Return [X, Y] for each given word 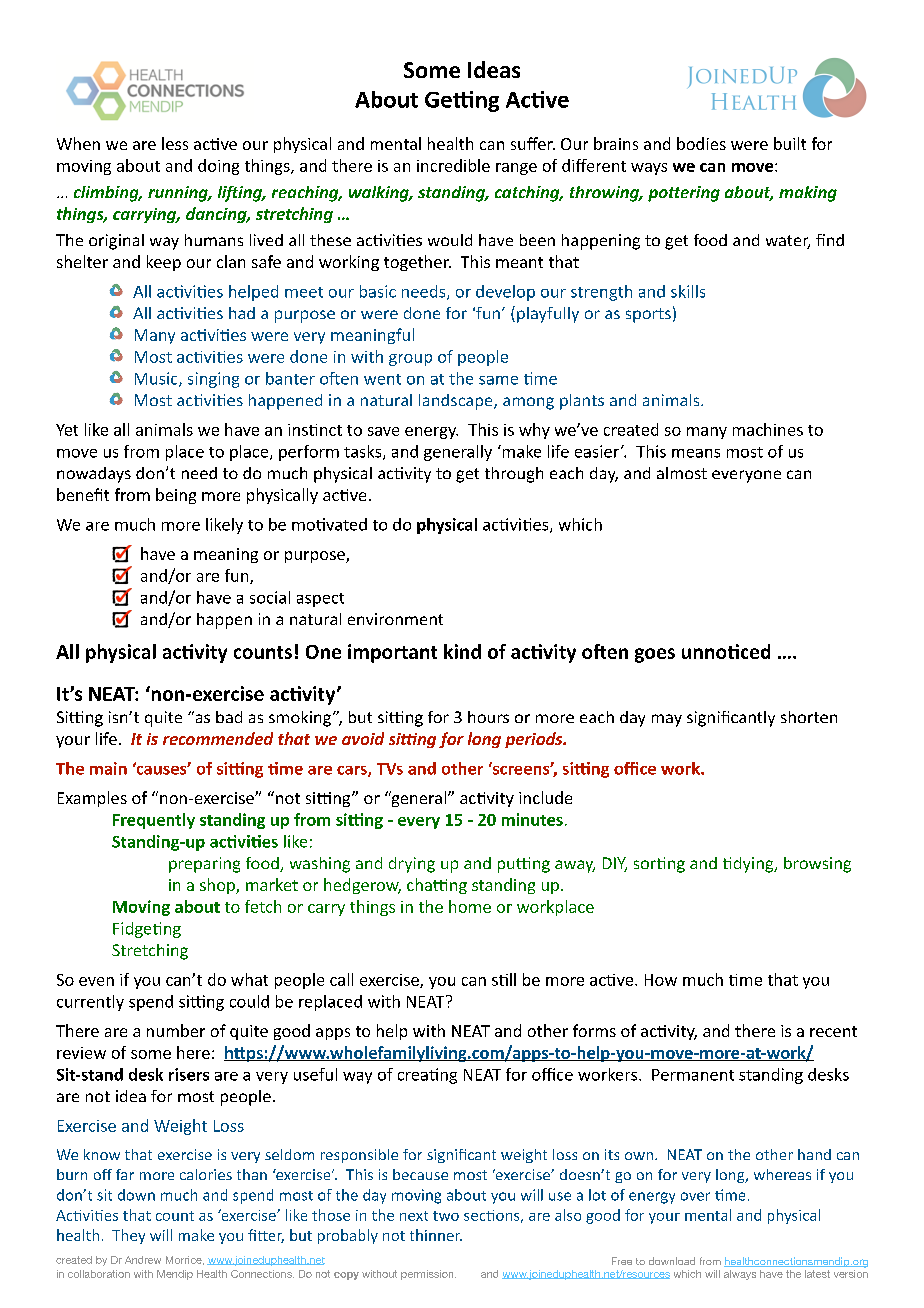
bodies [701, 143]
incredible [453, 165]
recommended [218, 738]
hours [488, 717]
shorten [809, 717]
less [175, 143]
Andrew [143, 1260]
